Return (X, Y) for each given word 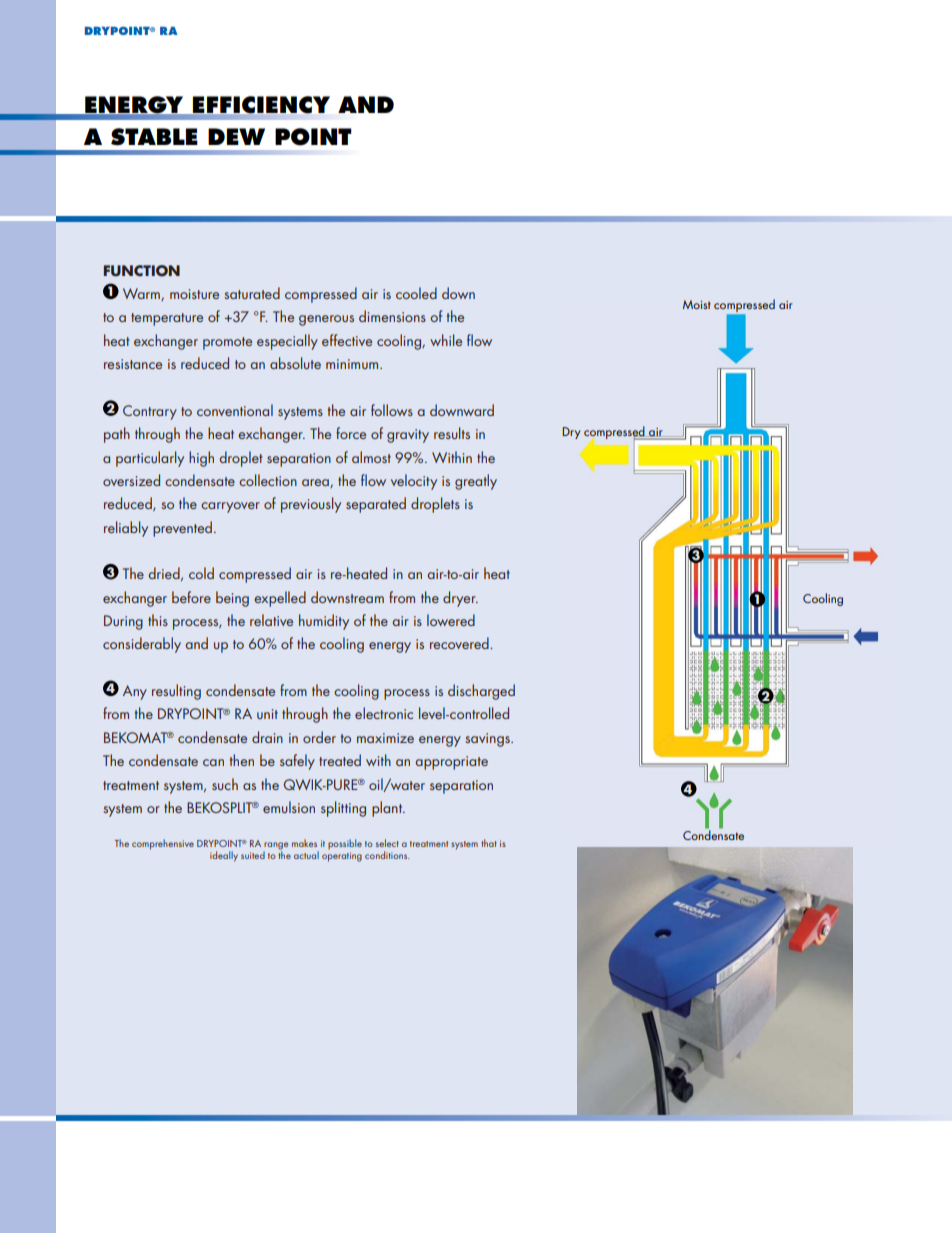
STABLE (154, 137)
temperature (167, 319)
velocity (414, 482)
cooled (416, 293)
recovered (460, 643)
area (316, 483)
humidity (324, 622)
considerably (142, 645)
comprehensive (163, 844)
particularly (150, 459)
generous (326, 320)
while (446, 340)
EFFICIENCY (260, 105)
